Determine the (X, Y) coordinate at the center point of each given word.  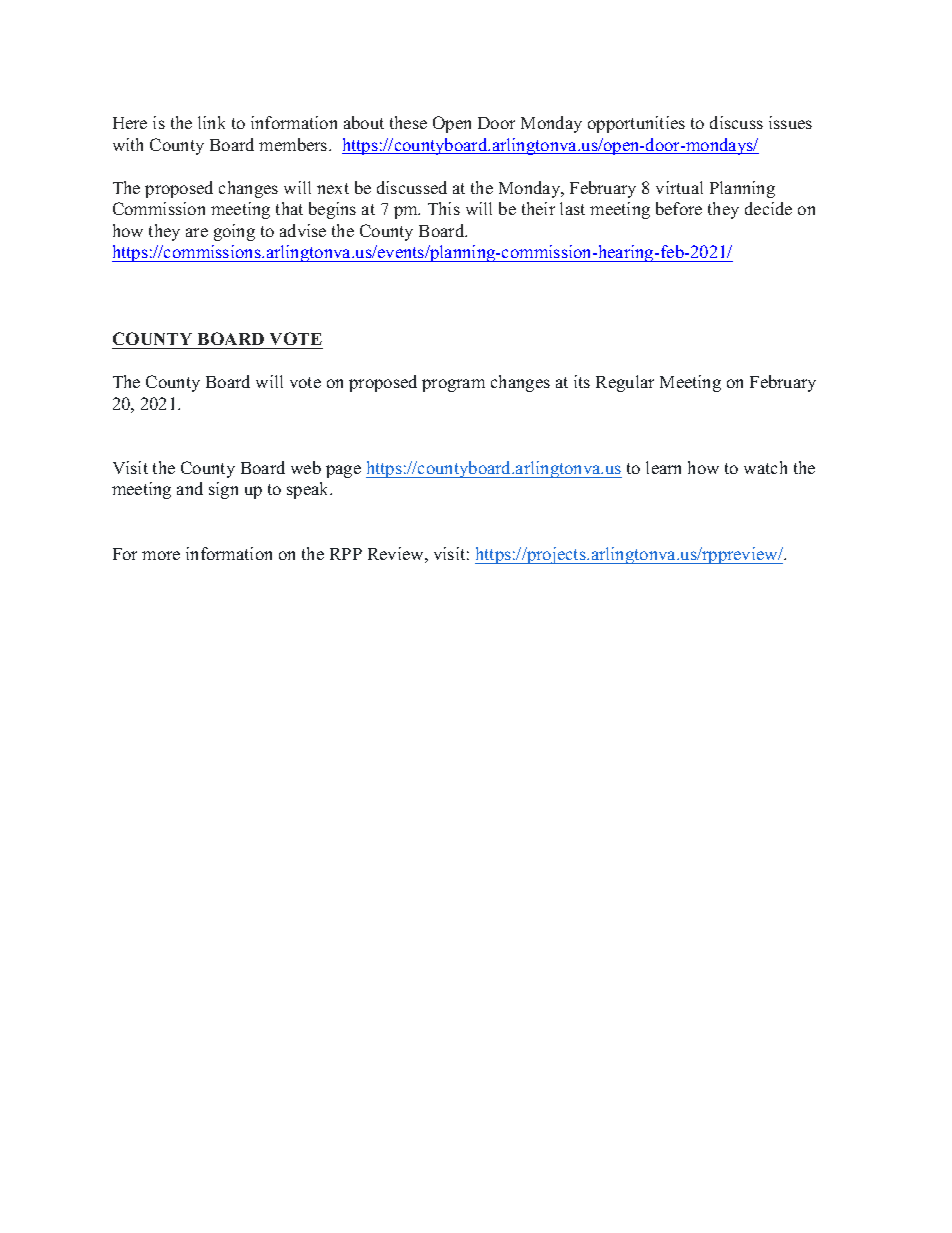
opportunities (636, 124)
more (161, 555)
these (408, 122)
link (211, 122)
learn (663, 467)
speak (309, 490)
